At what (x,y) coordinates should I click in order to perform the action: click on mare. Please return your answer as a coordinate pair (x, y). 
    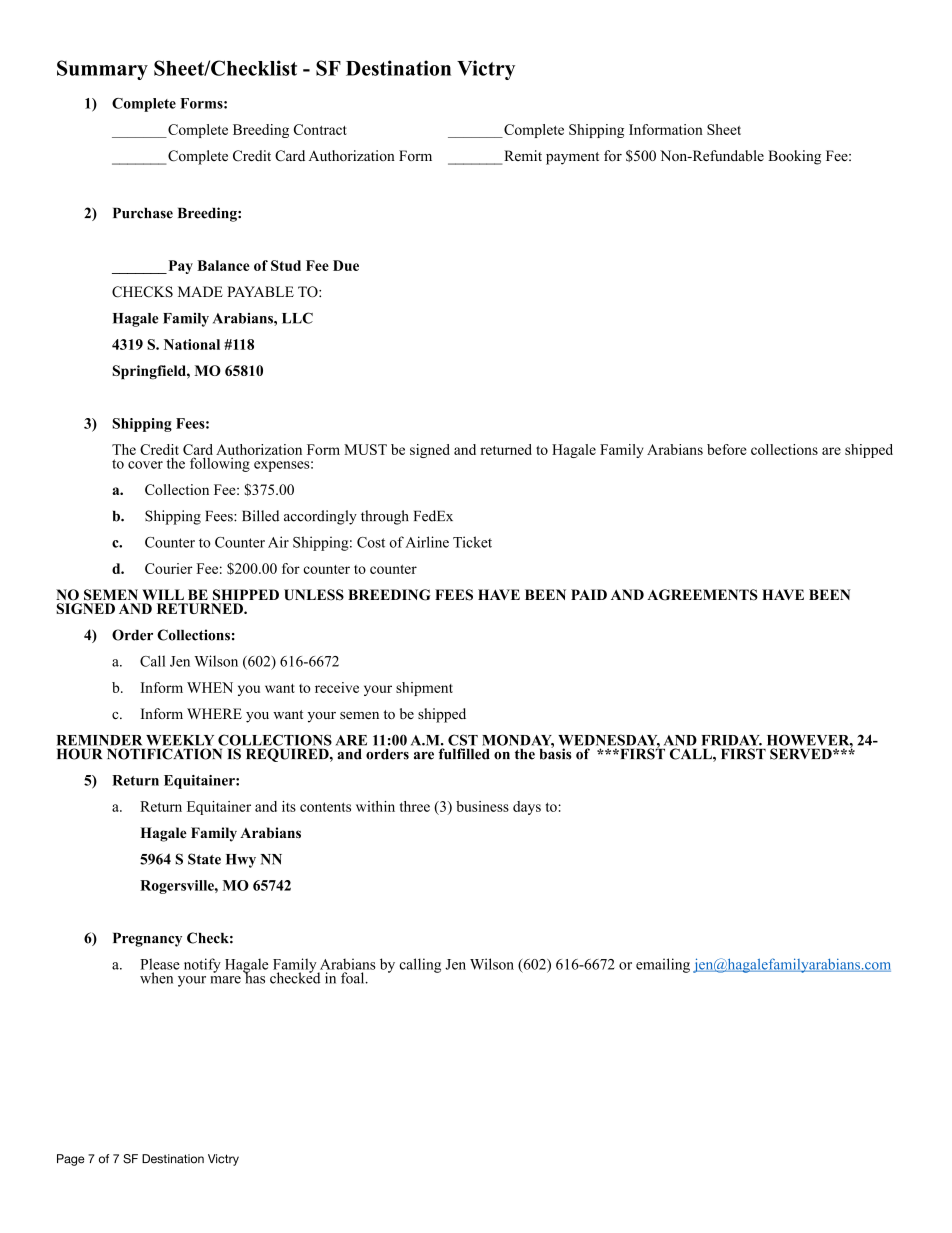
    Looking at the image, I should click on (225, 980).
